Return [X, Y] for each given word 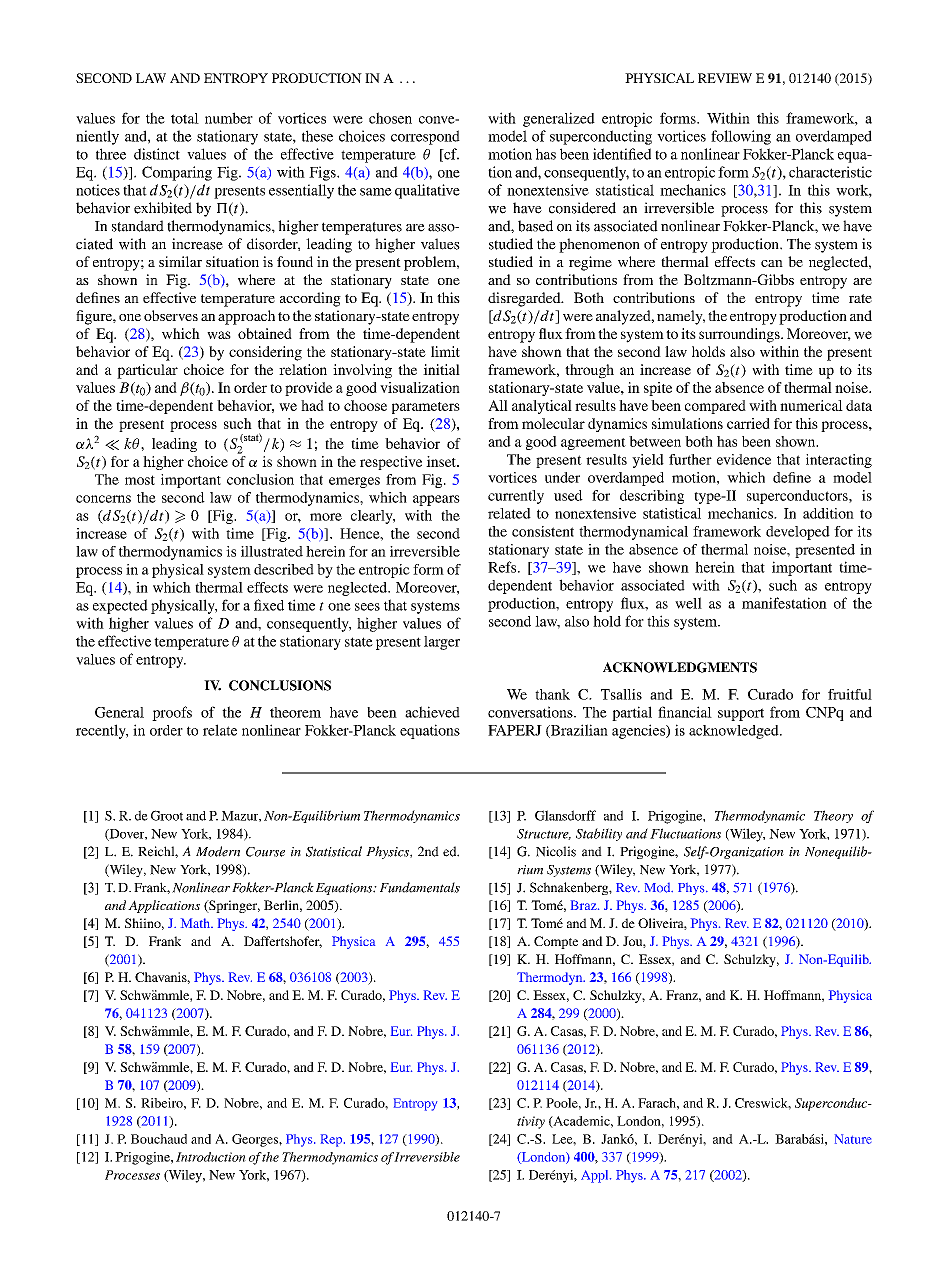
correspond [425, 137]
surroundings [740, 335]
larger [442, 643]
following [741, 137]
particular [147, 371]
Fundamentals [420, 887]
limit [445, 351]
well [688, 603]
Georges [256, 1140]
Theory [833, 816]
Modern [218, 851]
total [185, 118]
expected [120, 606]
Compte [556, 942]
